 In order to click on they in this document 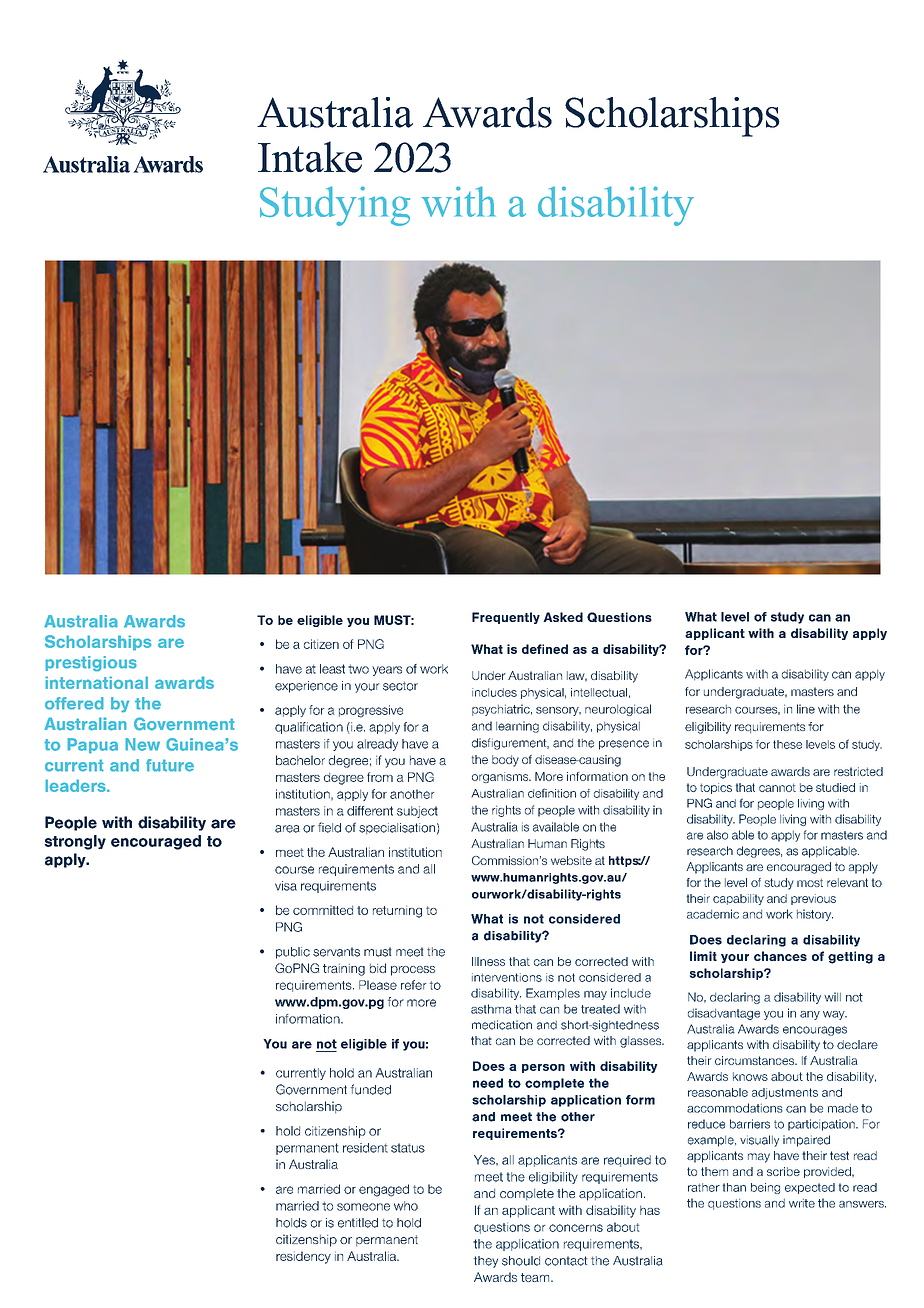, I will do `click(486, 1262)`.
